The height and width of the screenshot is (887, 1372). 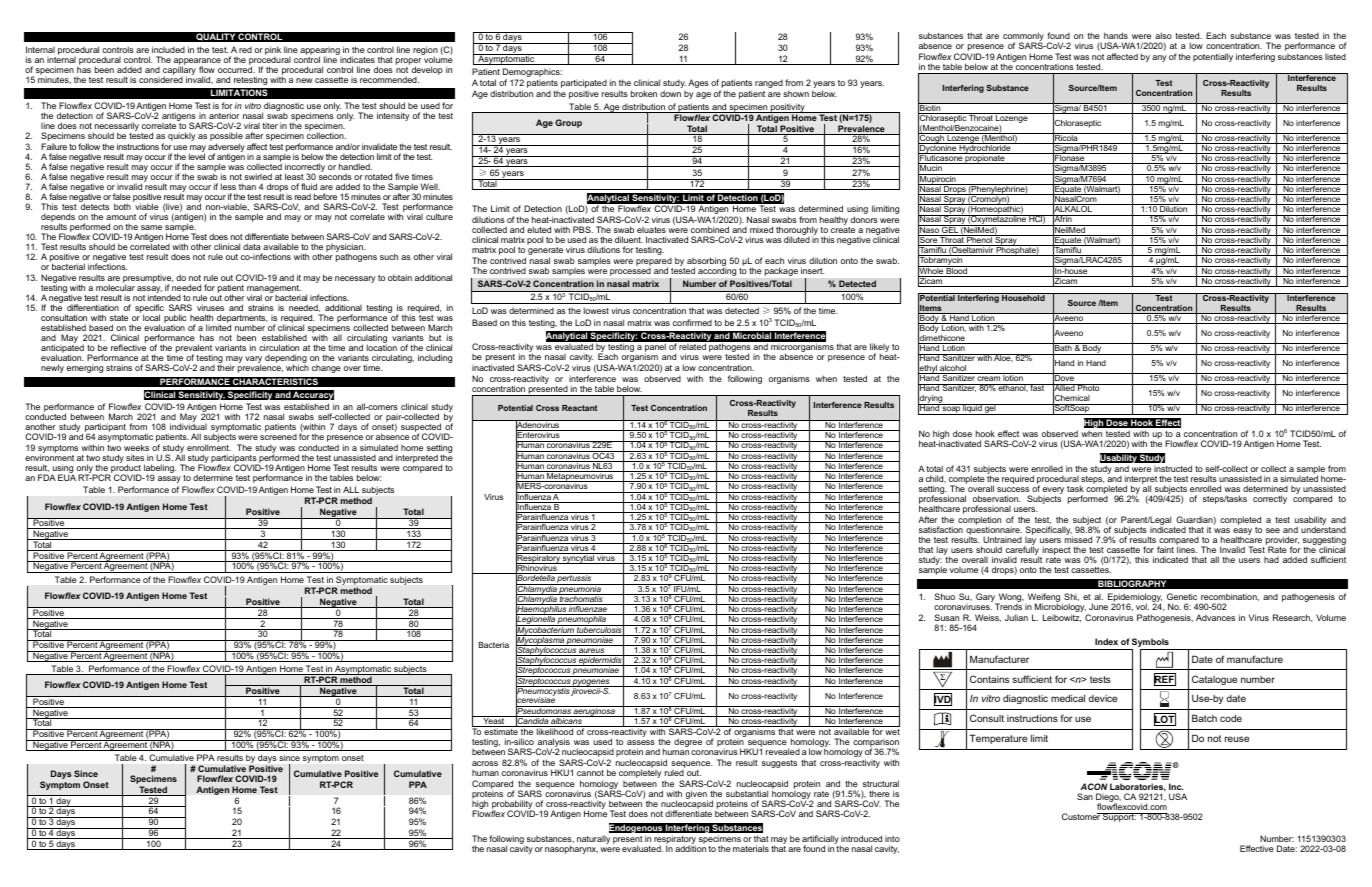 What do you see at coordinates (751, 848) in the screenshot?
I see `materials` at bounding box center [751, 848].
